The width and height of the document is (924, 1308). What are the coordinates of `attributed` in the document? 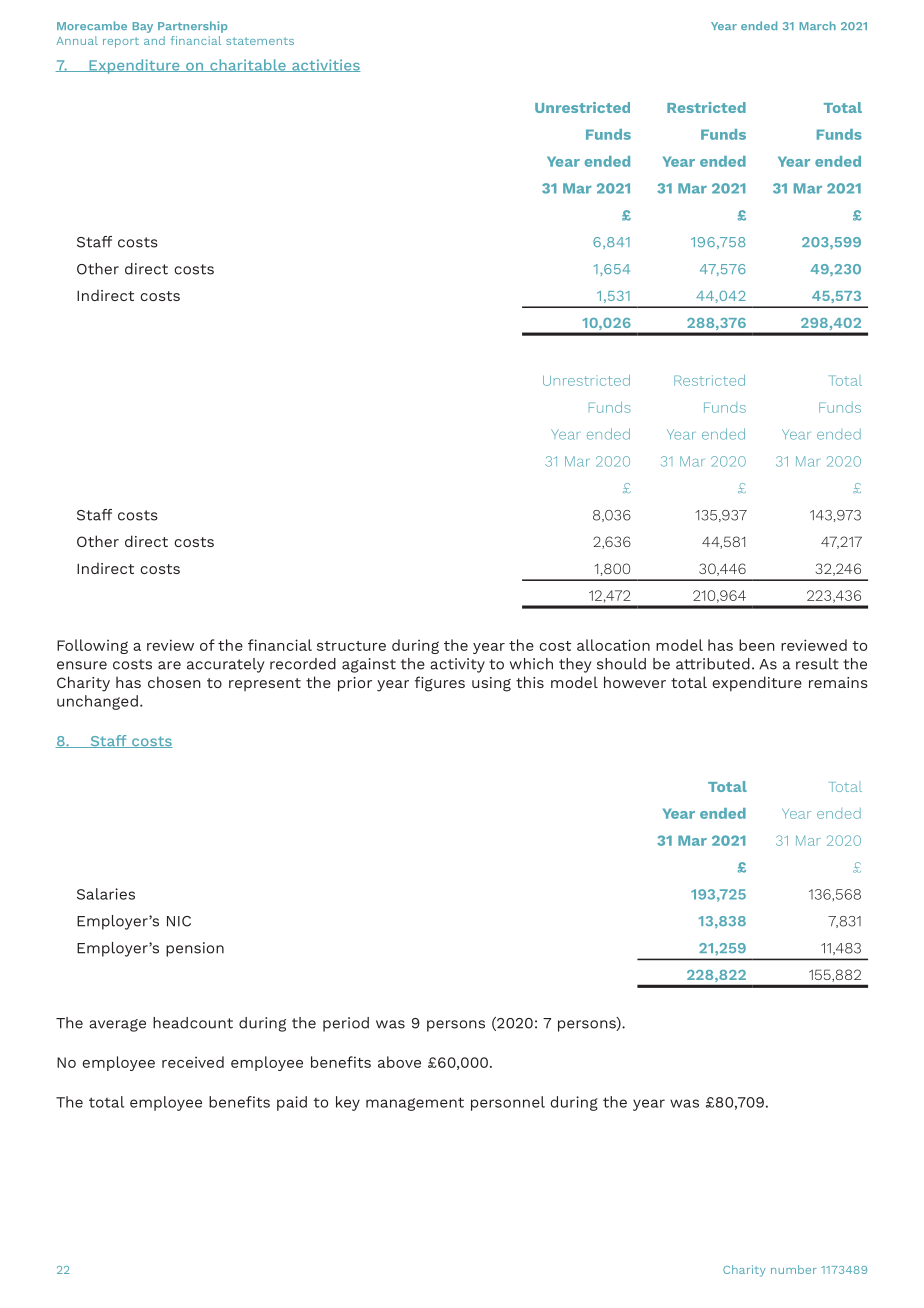 It's located at (713, 664).
